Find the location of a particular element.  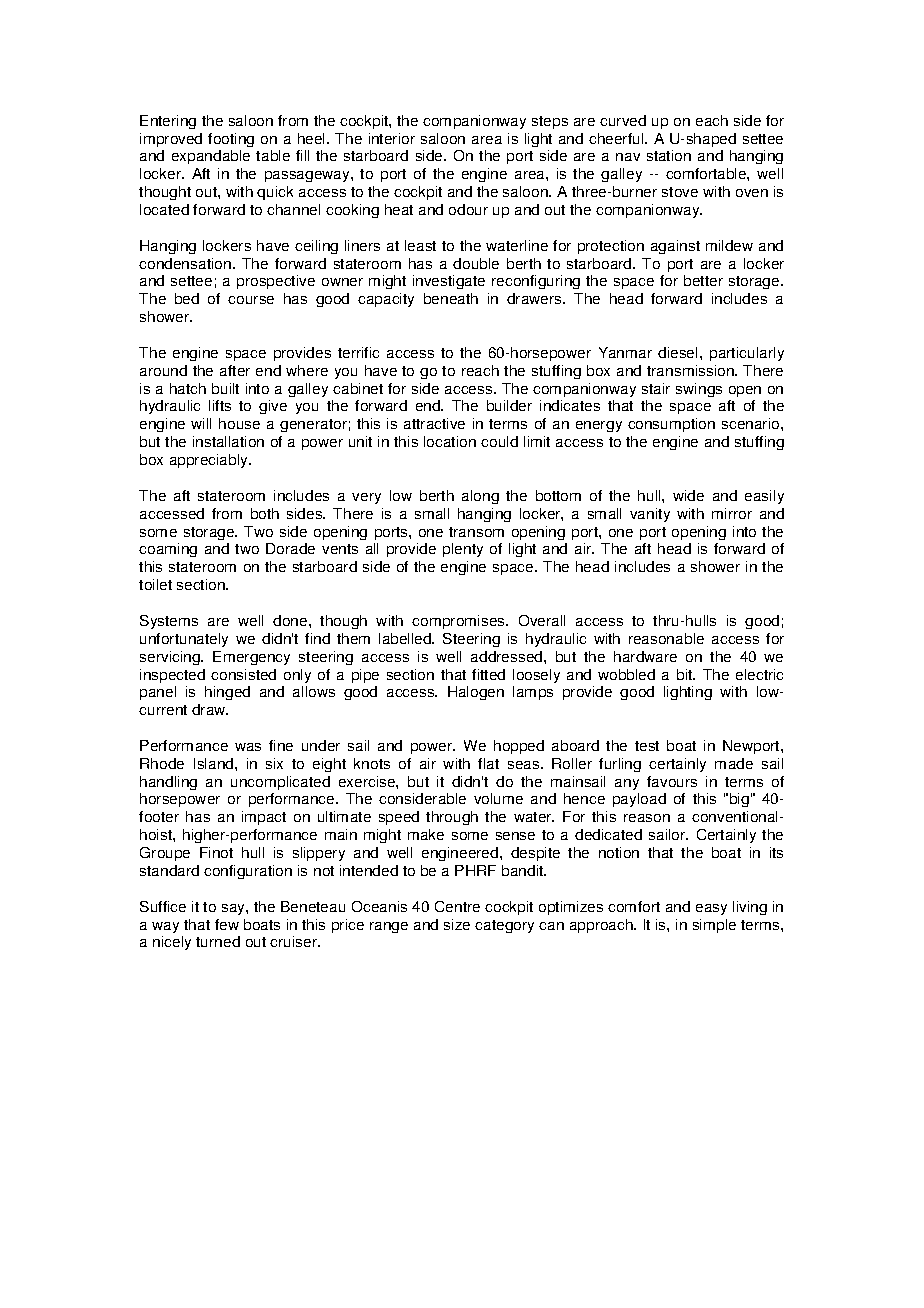

was is located at coordinates (248, 747).
